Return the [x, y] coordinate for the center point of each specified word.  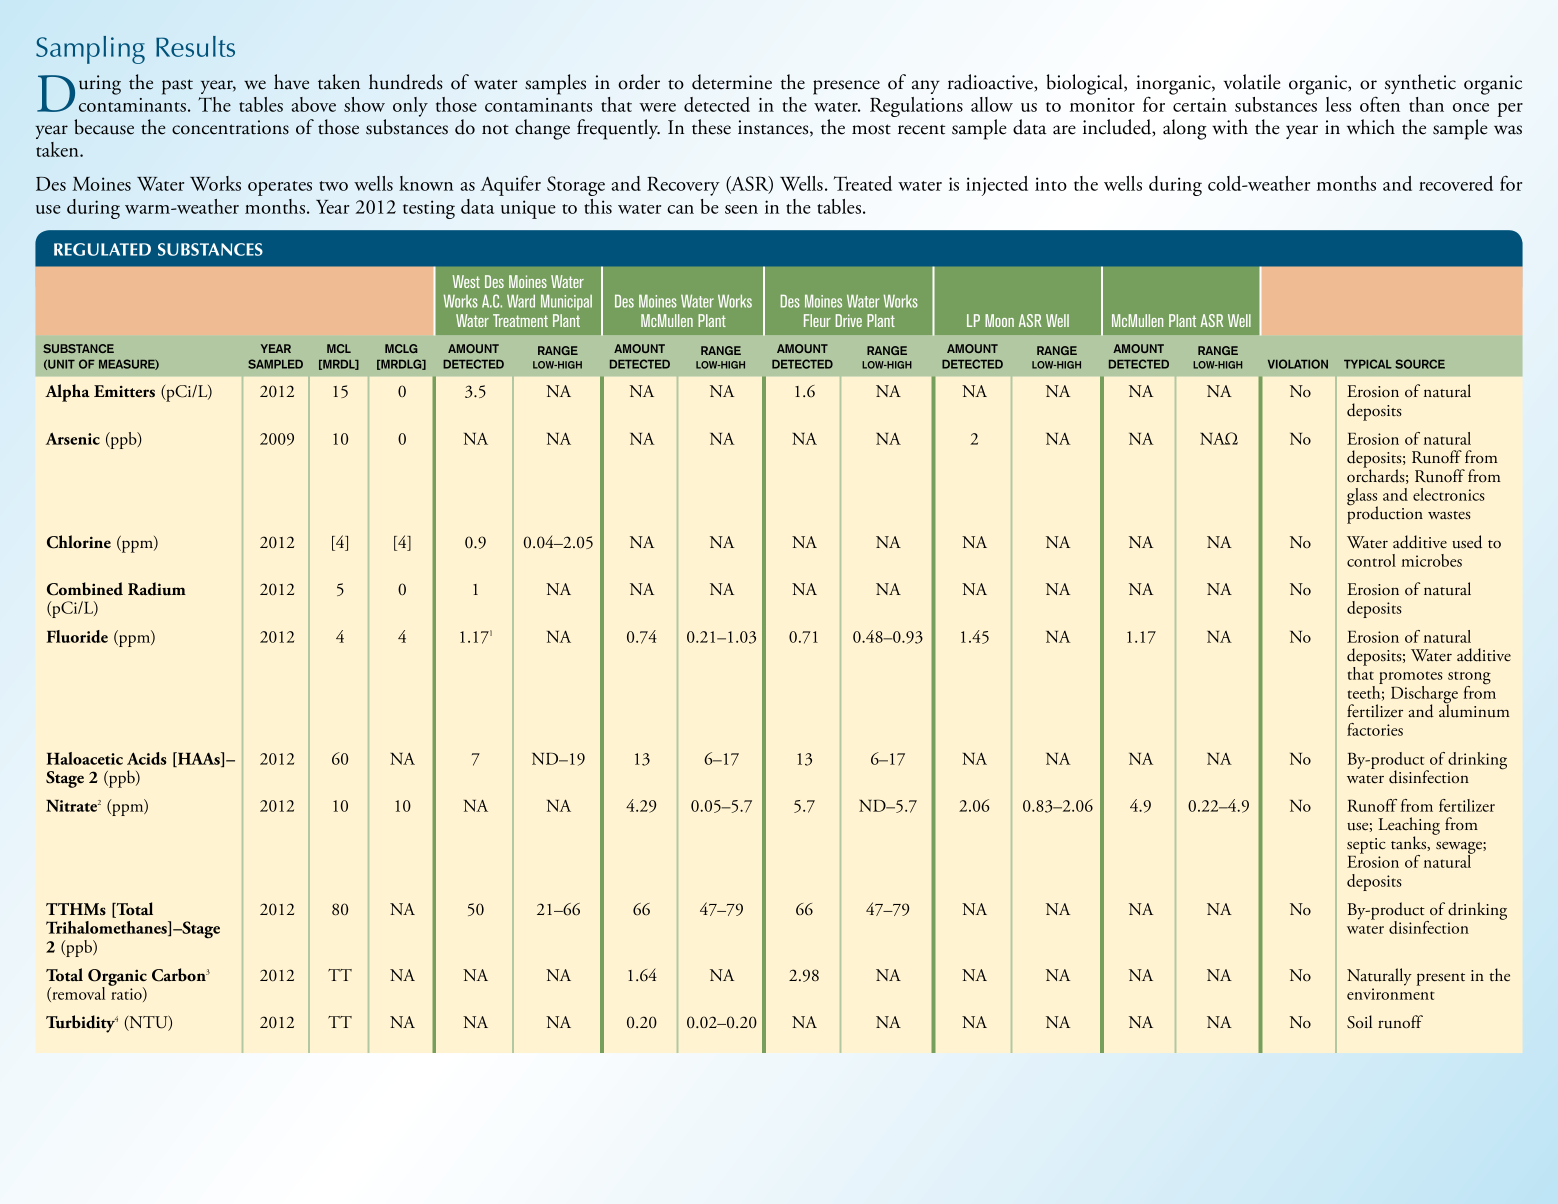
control [1371, 560]
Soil [1359, 1022]
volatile [1252, 82]
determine [732, 82]
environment [1391, 994]
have [291, 82]
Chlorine [79, 542]
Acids [147, 758]
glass [1362, 498]
